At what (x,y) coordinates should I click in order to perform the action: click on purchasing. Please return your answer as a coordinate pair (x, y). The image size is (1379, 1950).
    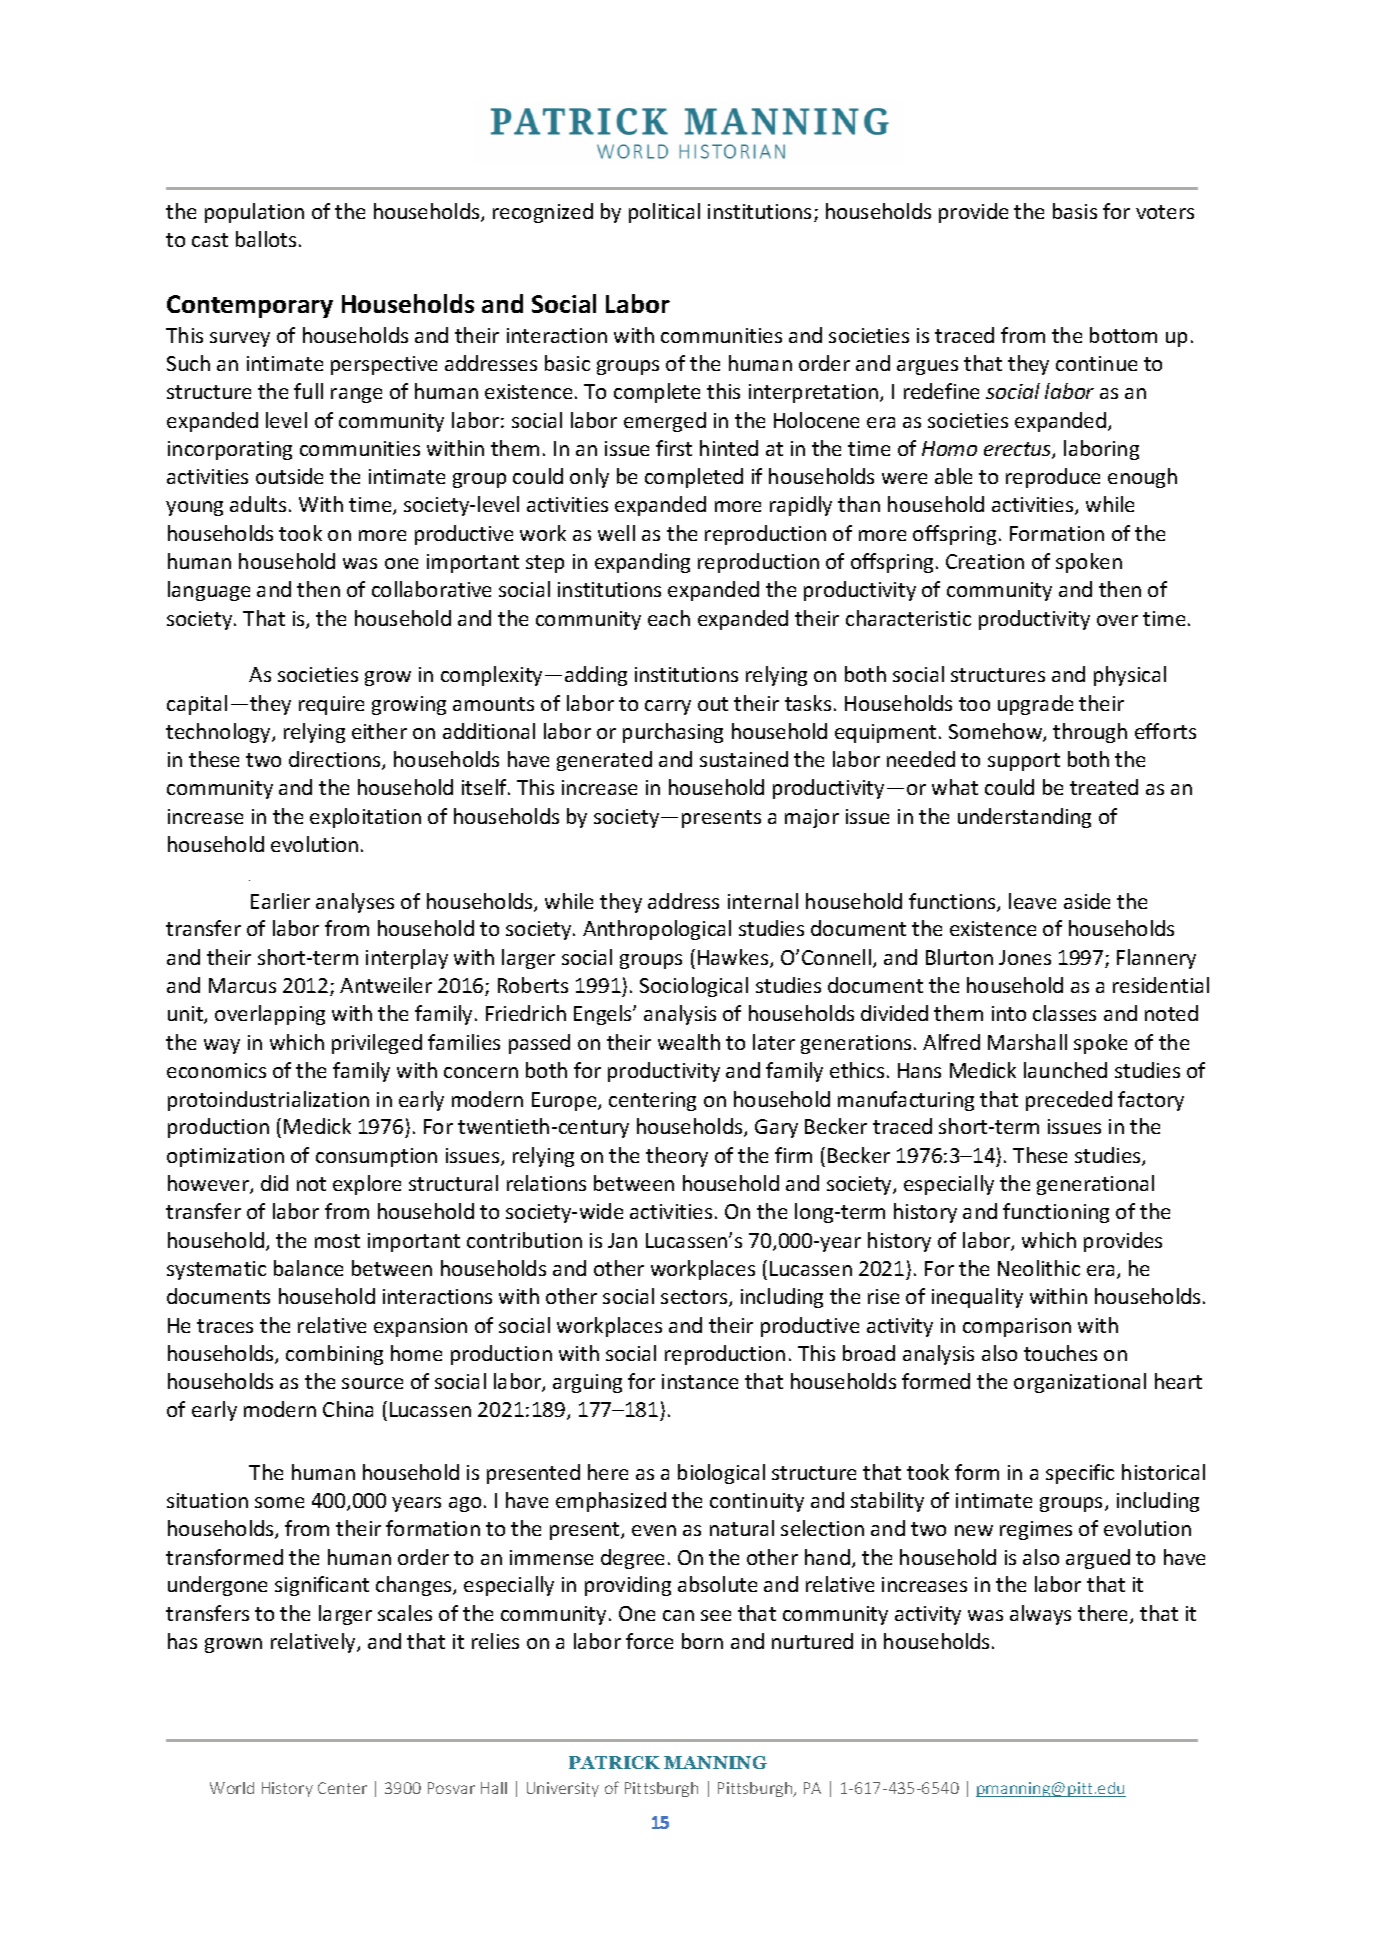
    Looking at the image, I should click on (673, 733).
